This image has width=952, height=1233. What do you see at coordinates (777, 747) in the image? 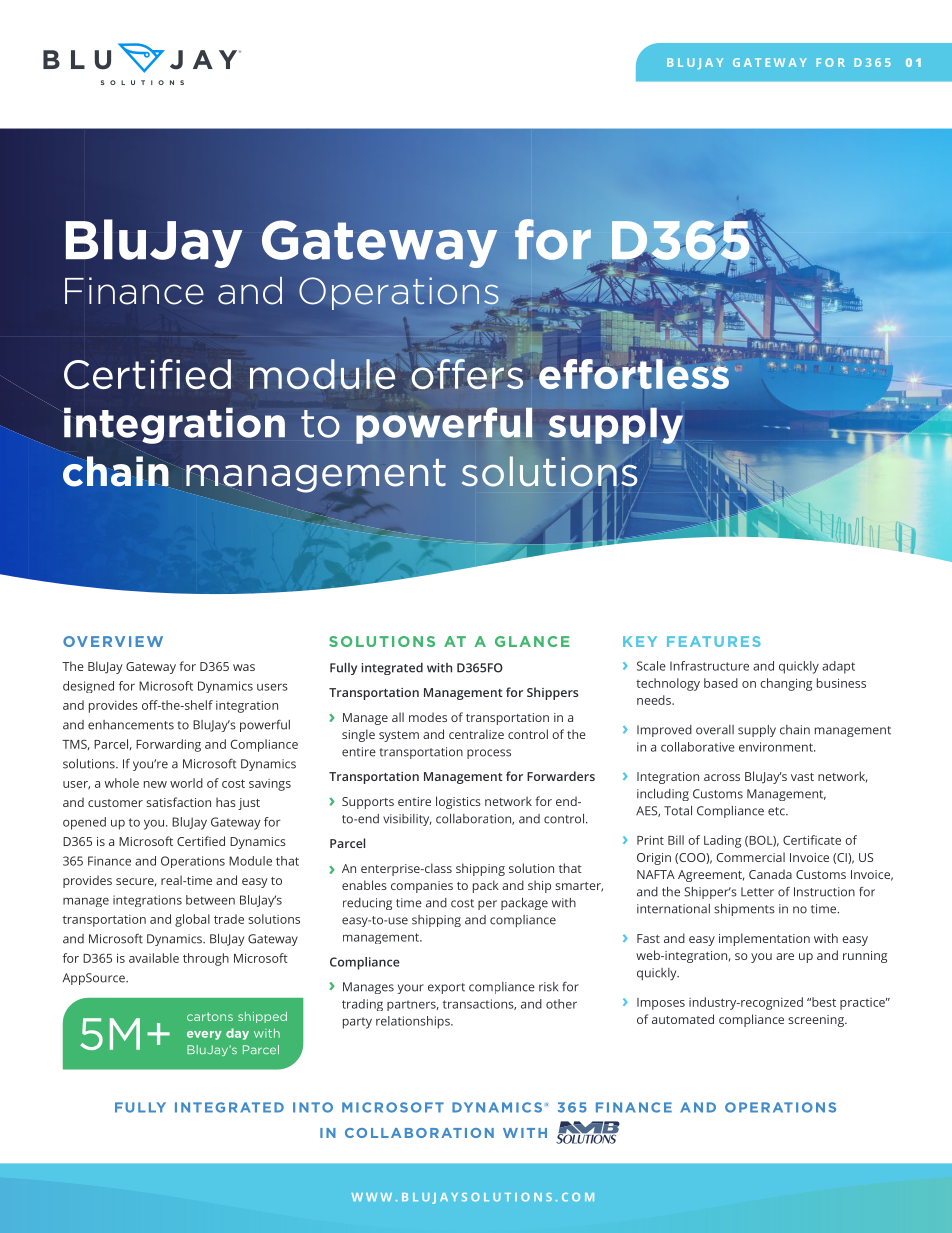
I see `environment` at bounding box center [777, 747].
